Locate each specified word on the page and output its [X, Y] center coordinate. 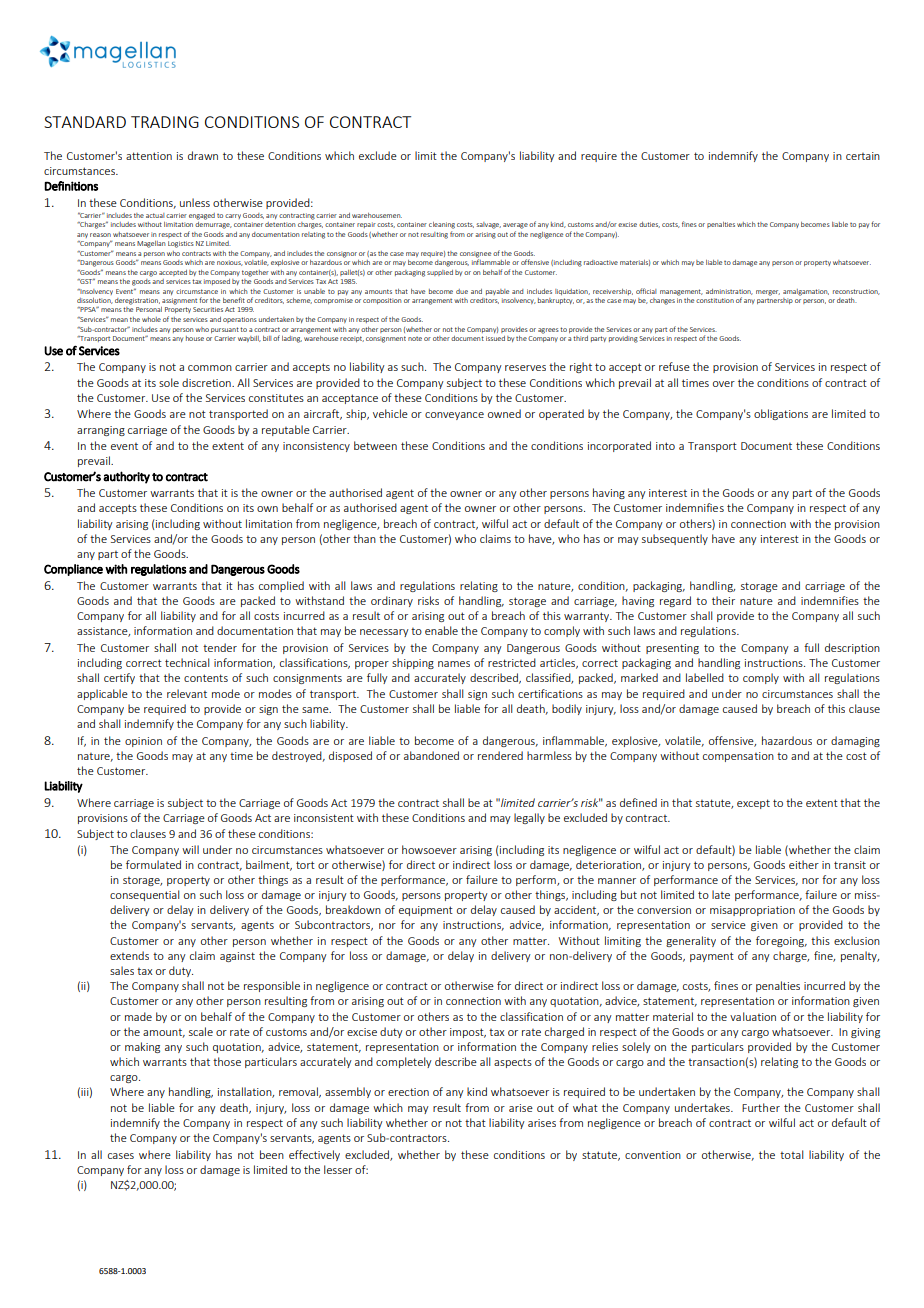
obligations [781, 414]
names [454, 664]
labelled [705, 677]
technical [187, 662]
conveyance [454, 416]
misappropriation [752, 911]
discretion [207, 382]
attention [149, 156]
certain [863, 156]
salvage [488, 225]
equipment [426, 911]
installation [246, 1092]
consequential [145, 895]
